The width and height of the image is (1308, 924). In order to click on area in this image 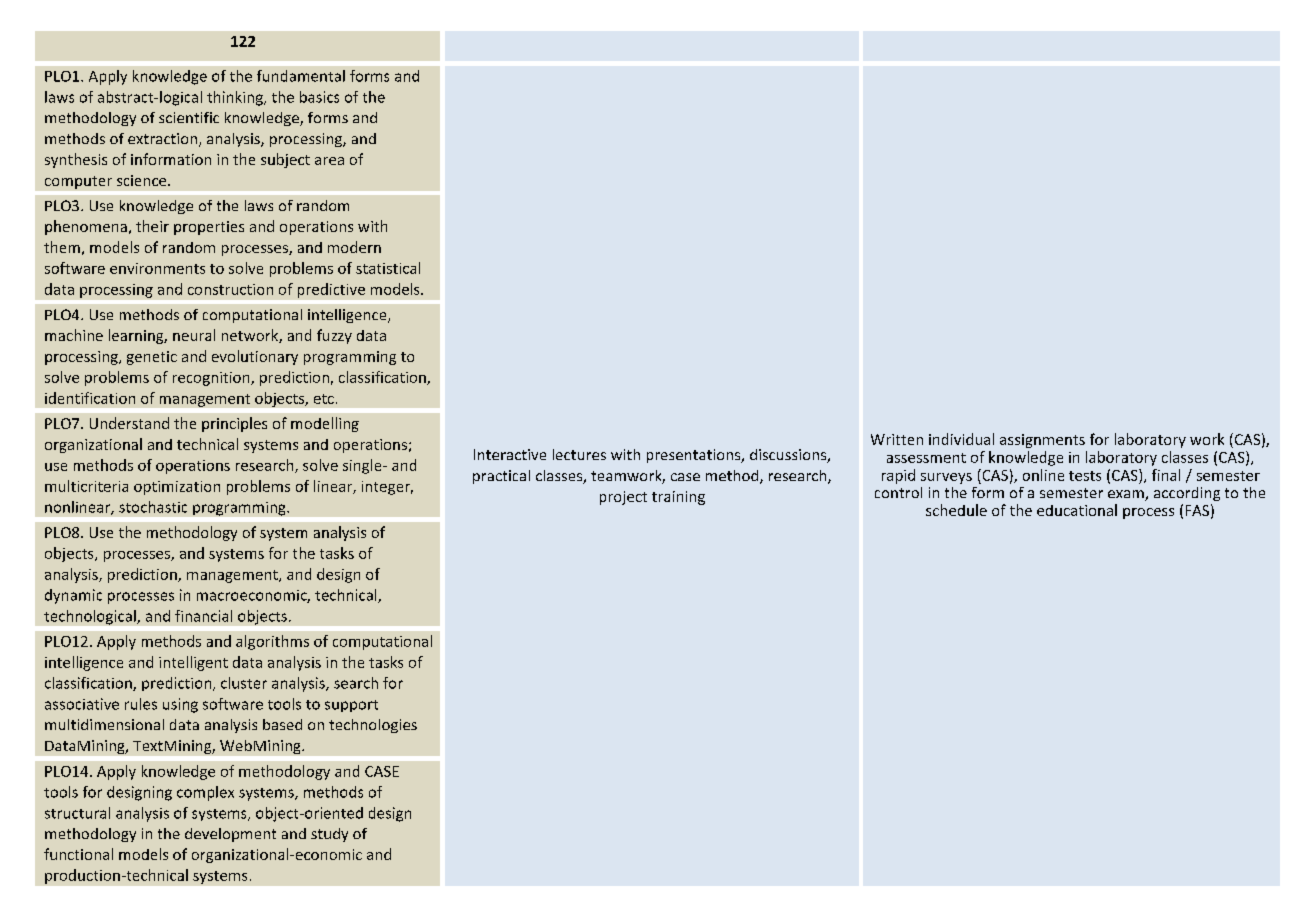, I will do `click(329, 161)`.
